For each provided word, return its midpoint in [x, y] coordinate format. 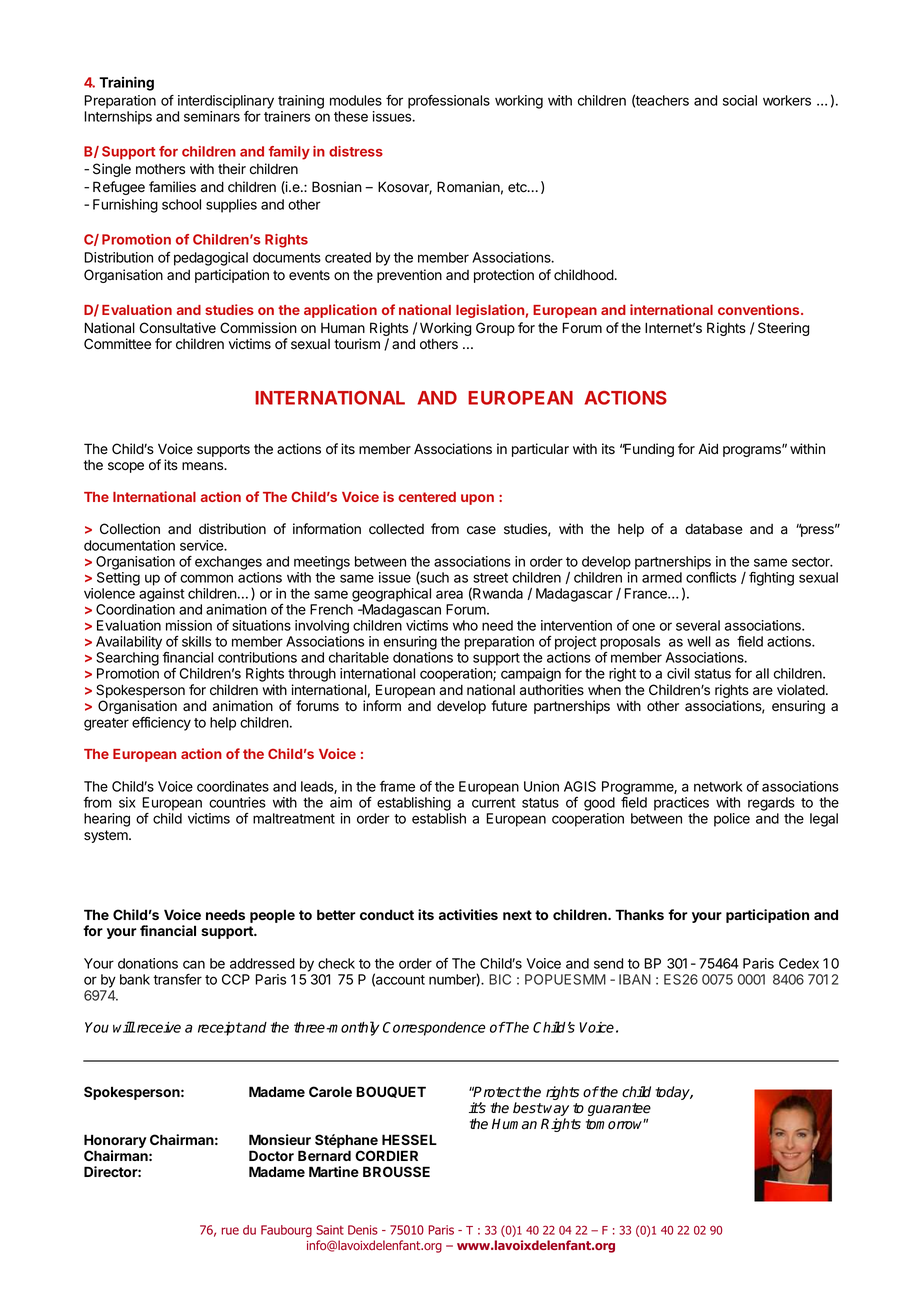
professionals [449, 102]
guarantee [619, 1111]
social [740, 100]
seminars [212, 116]
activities [468, 914]
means [203, 466]
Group [495, 329]
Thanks [639, 914]
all [762, 673]
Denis [363, 1230]
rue [230, 1231]
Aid [708, 448]
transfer [177, 979]
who [465, 625]
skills [196, 641]
